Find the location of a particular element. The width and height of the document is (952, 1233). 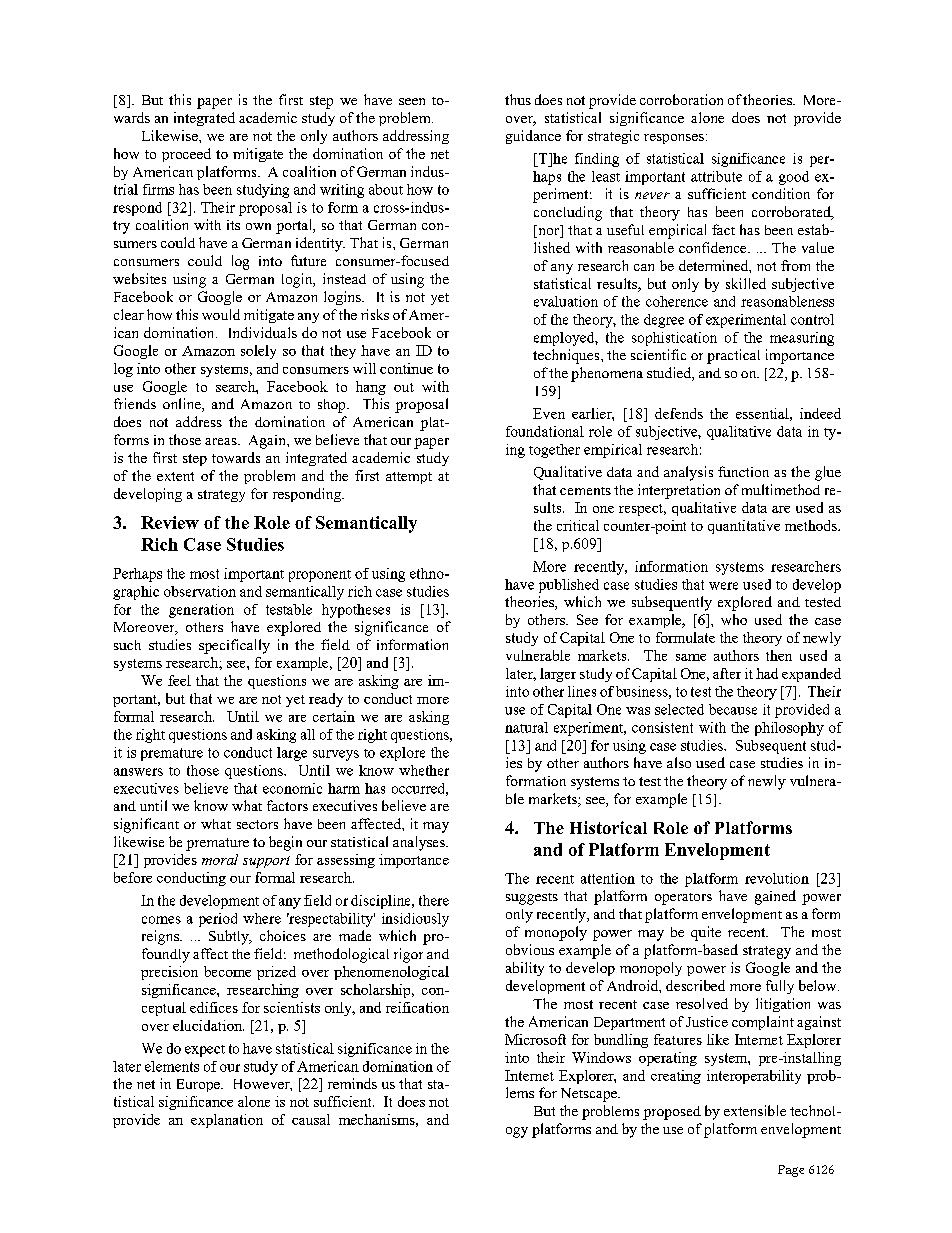

there is located at coordinates (434, 900).
